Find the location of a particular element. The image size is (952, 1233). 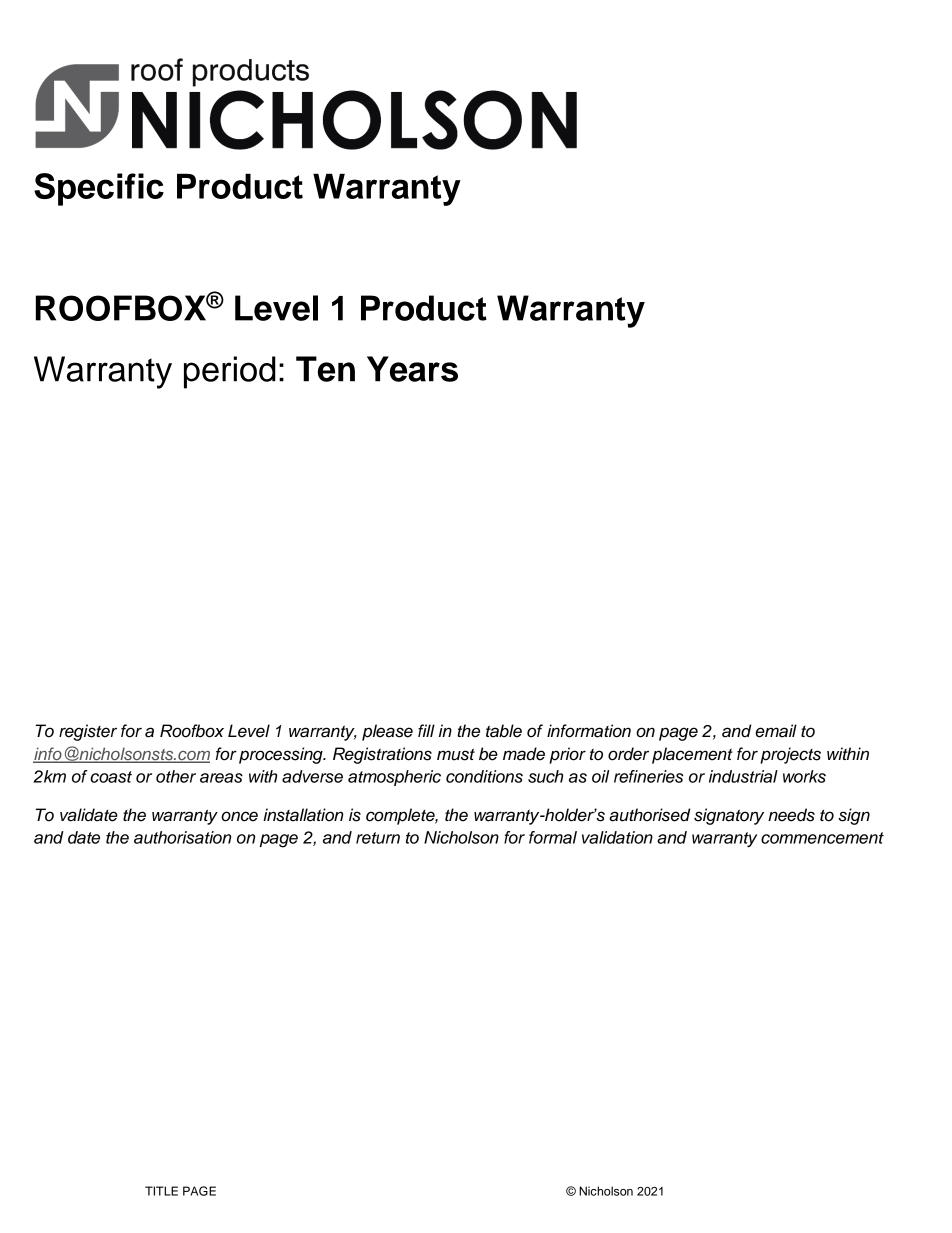

Specific is located at coordinates (99, 189).
